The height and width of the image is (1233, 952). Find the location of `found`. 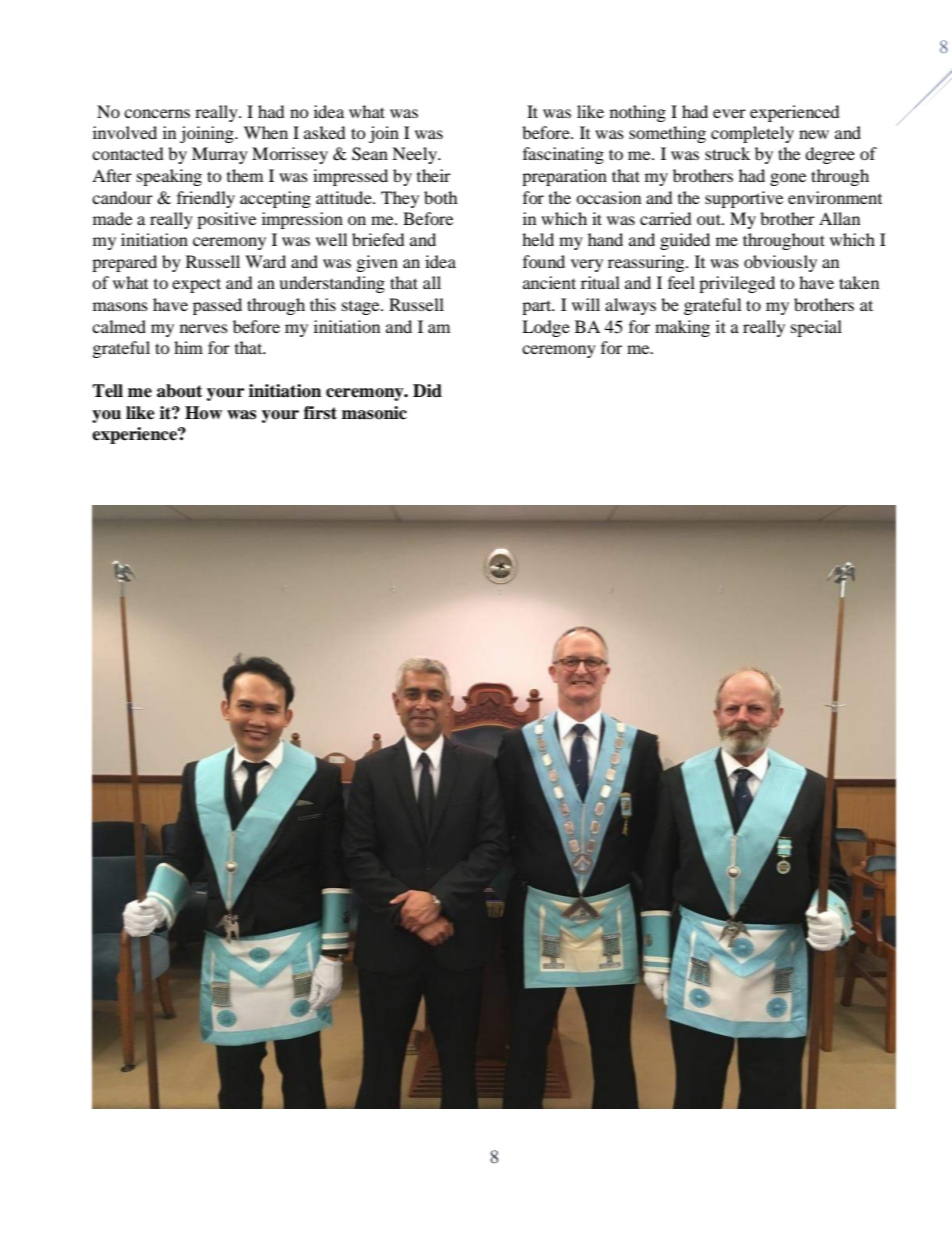

found is located at coordinates (544, 261).
